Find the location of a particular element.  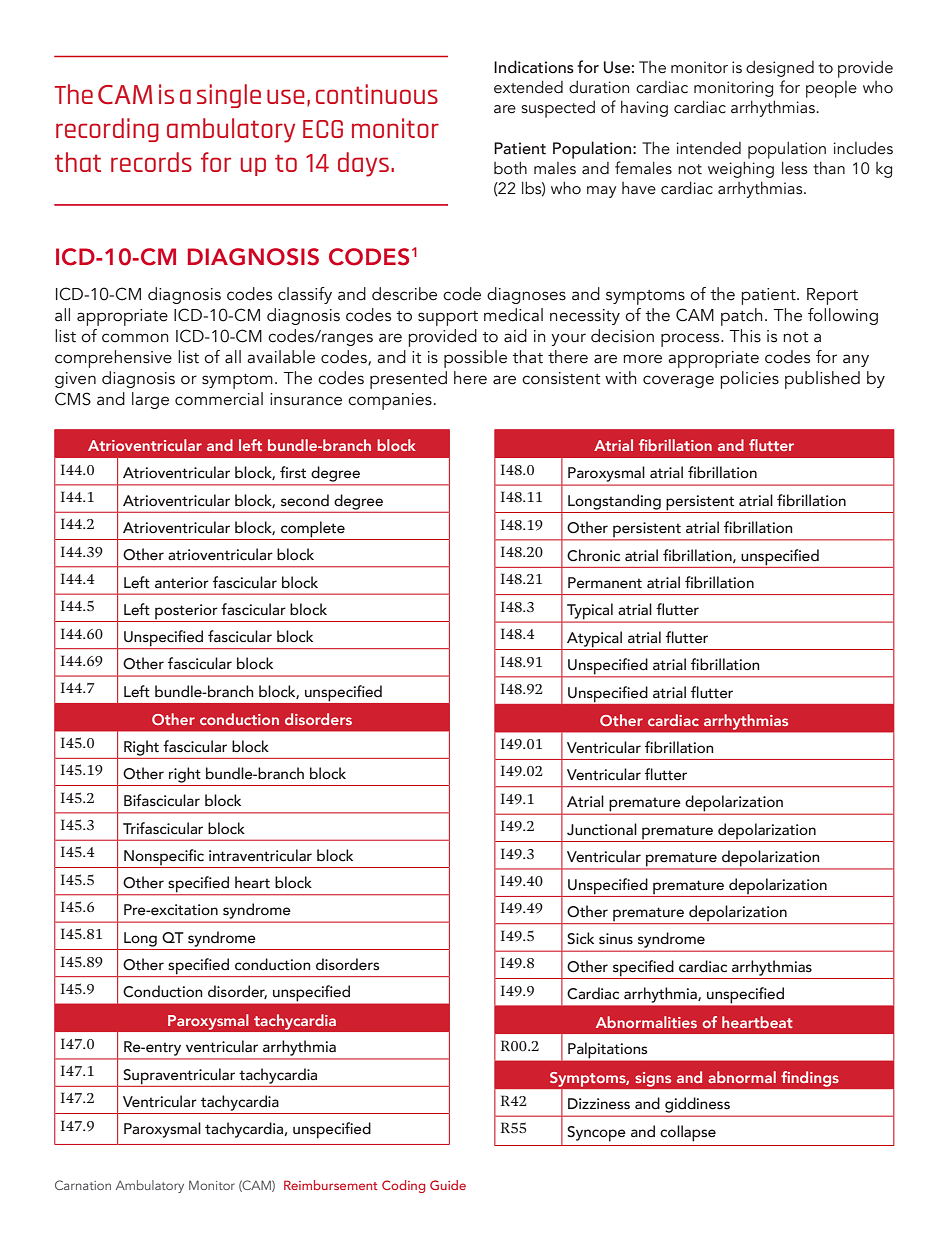

extended is located at coordinates (528, 87).
